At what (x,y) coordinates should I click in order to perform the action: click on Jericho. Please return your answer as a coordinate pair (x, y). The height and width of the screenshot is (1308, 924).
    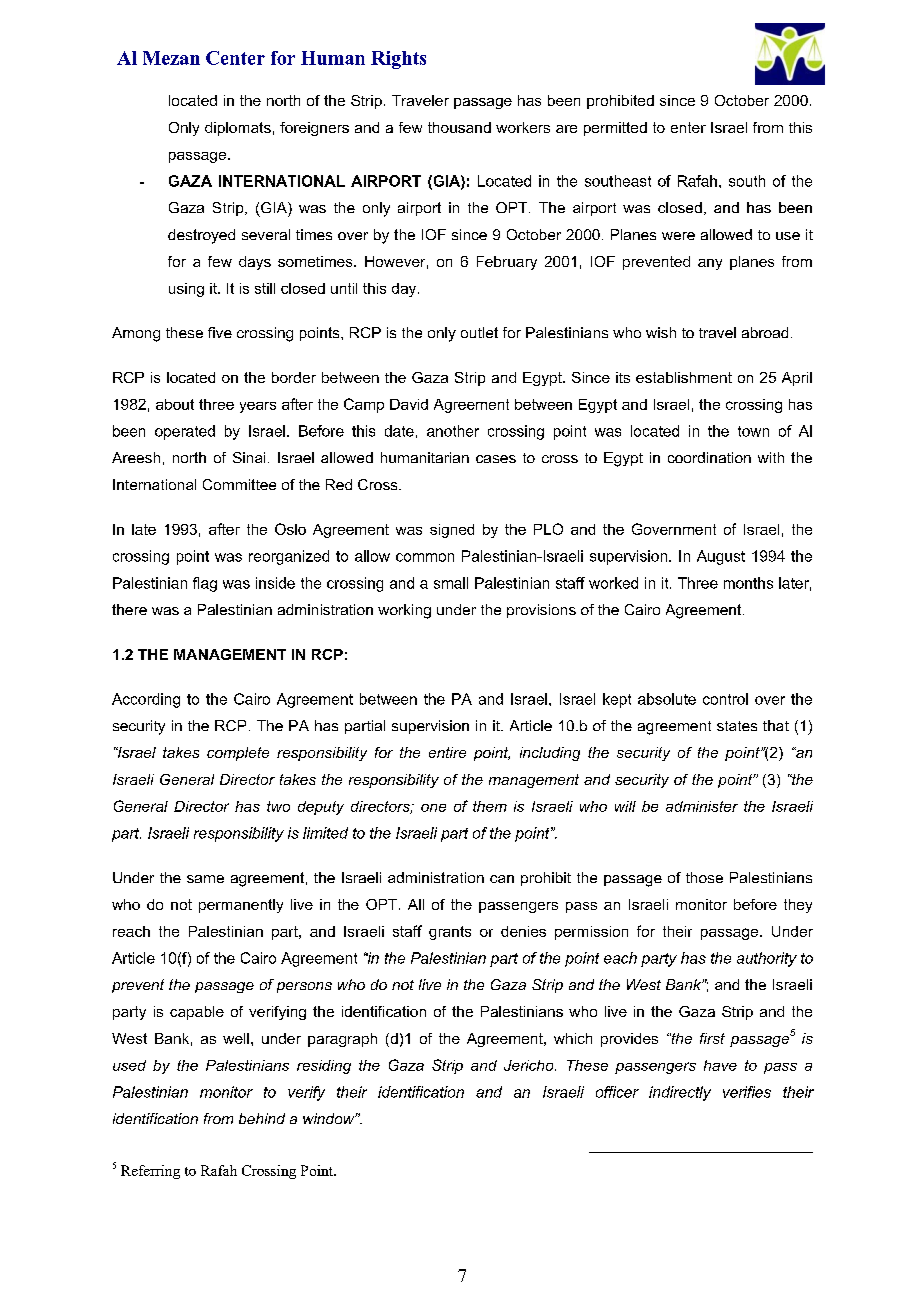
    Looking at the image, I should click on (530, 1065).
